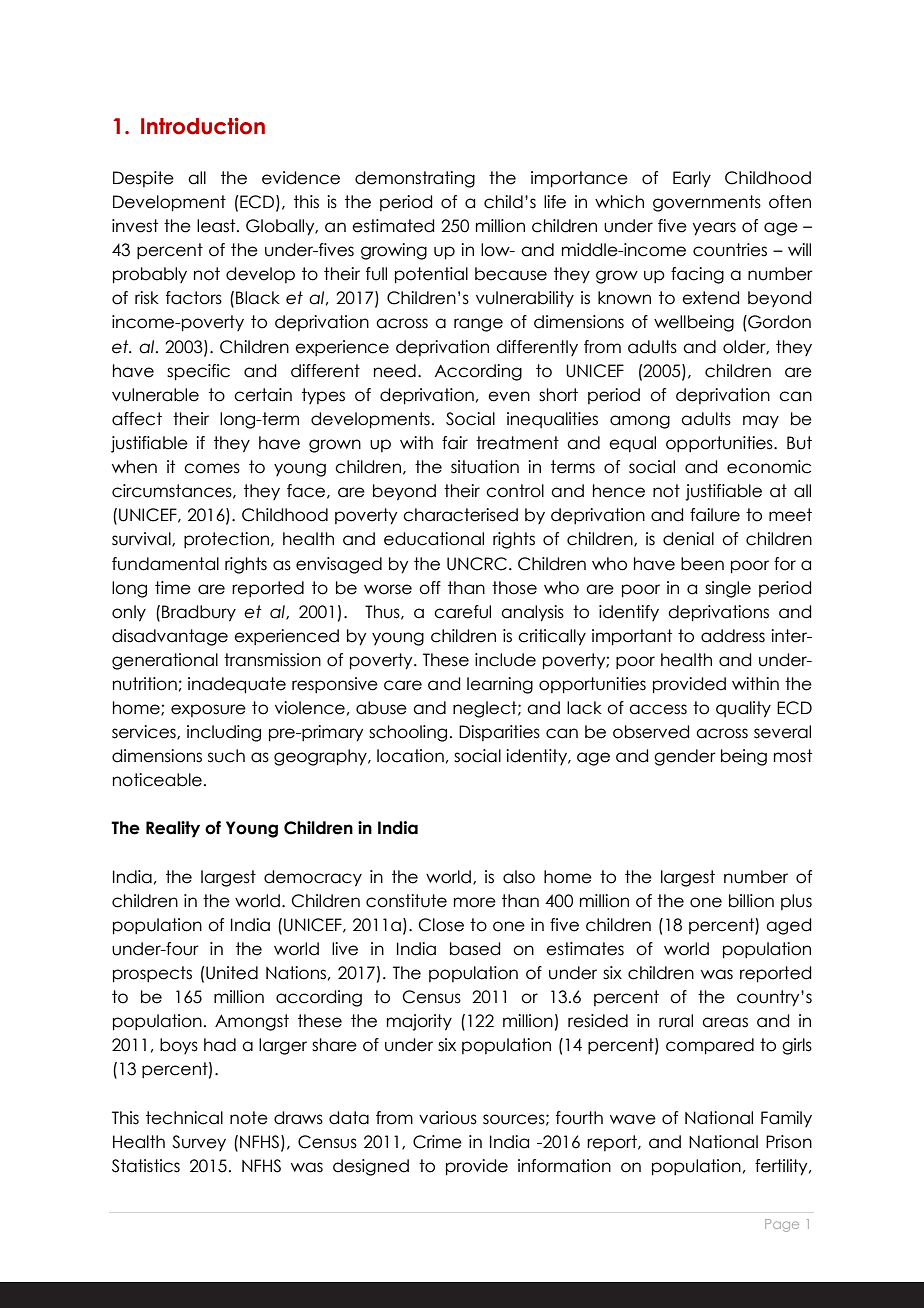  Describe the element at coordinates (198, 372) in the image. I see `specific` at that location.
